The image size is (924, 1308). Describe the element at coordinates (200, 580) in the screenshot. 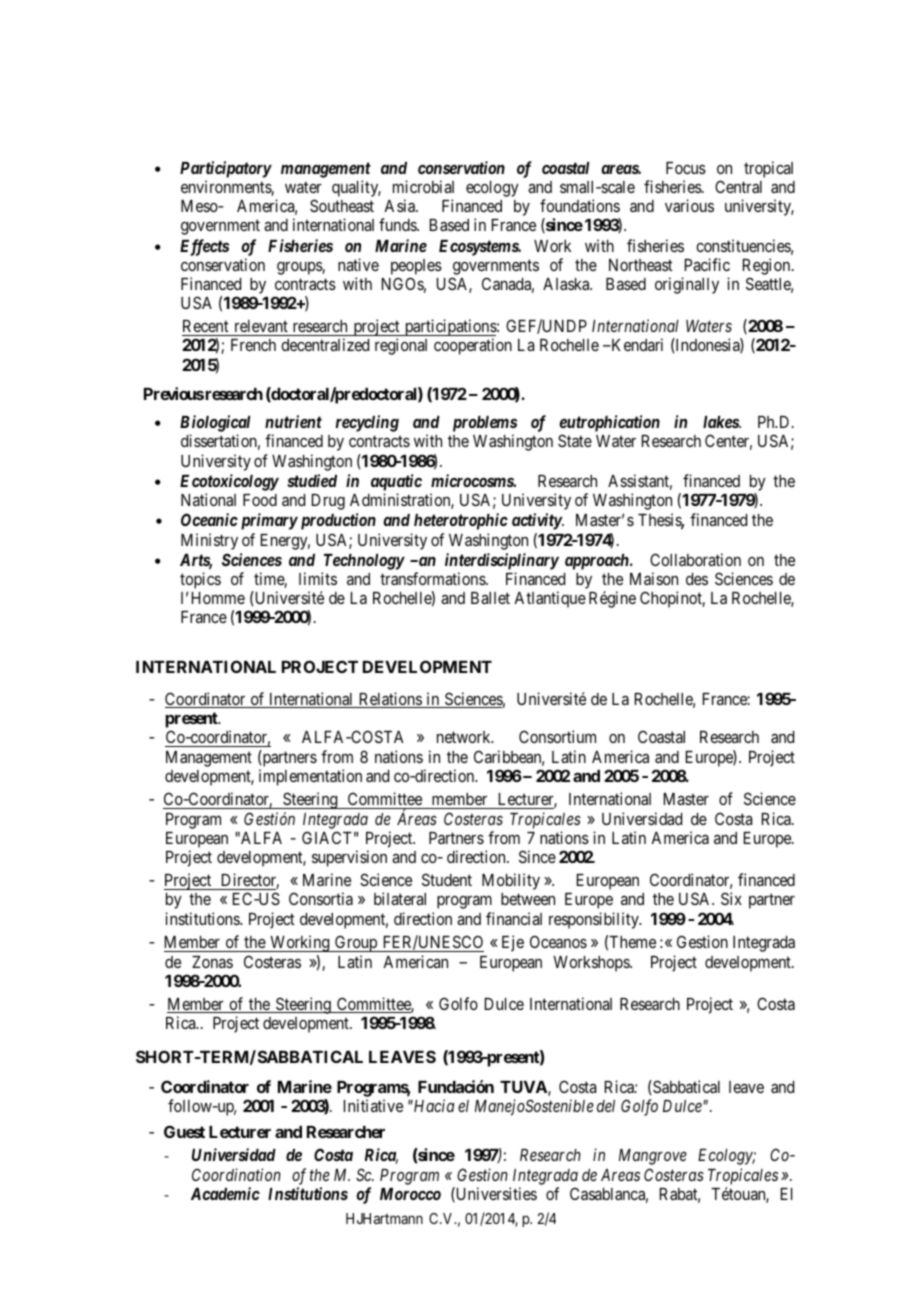

I see `topics` at that location.
